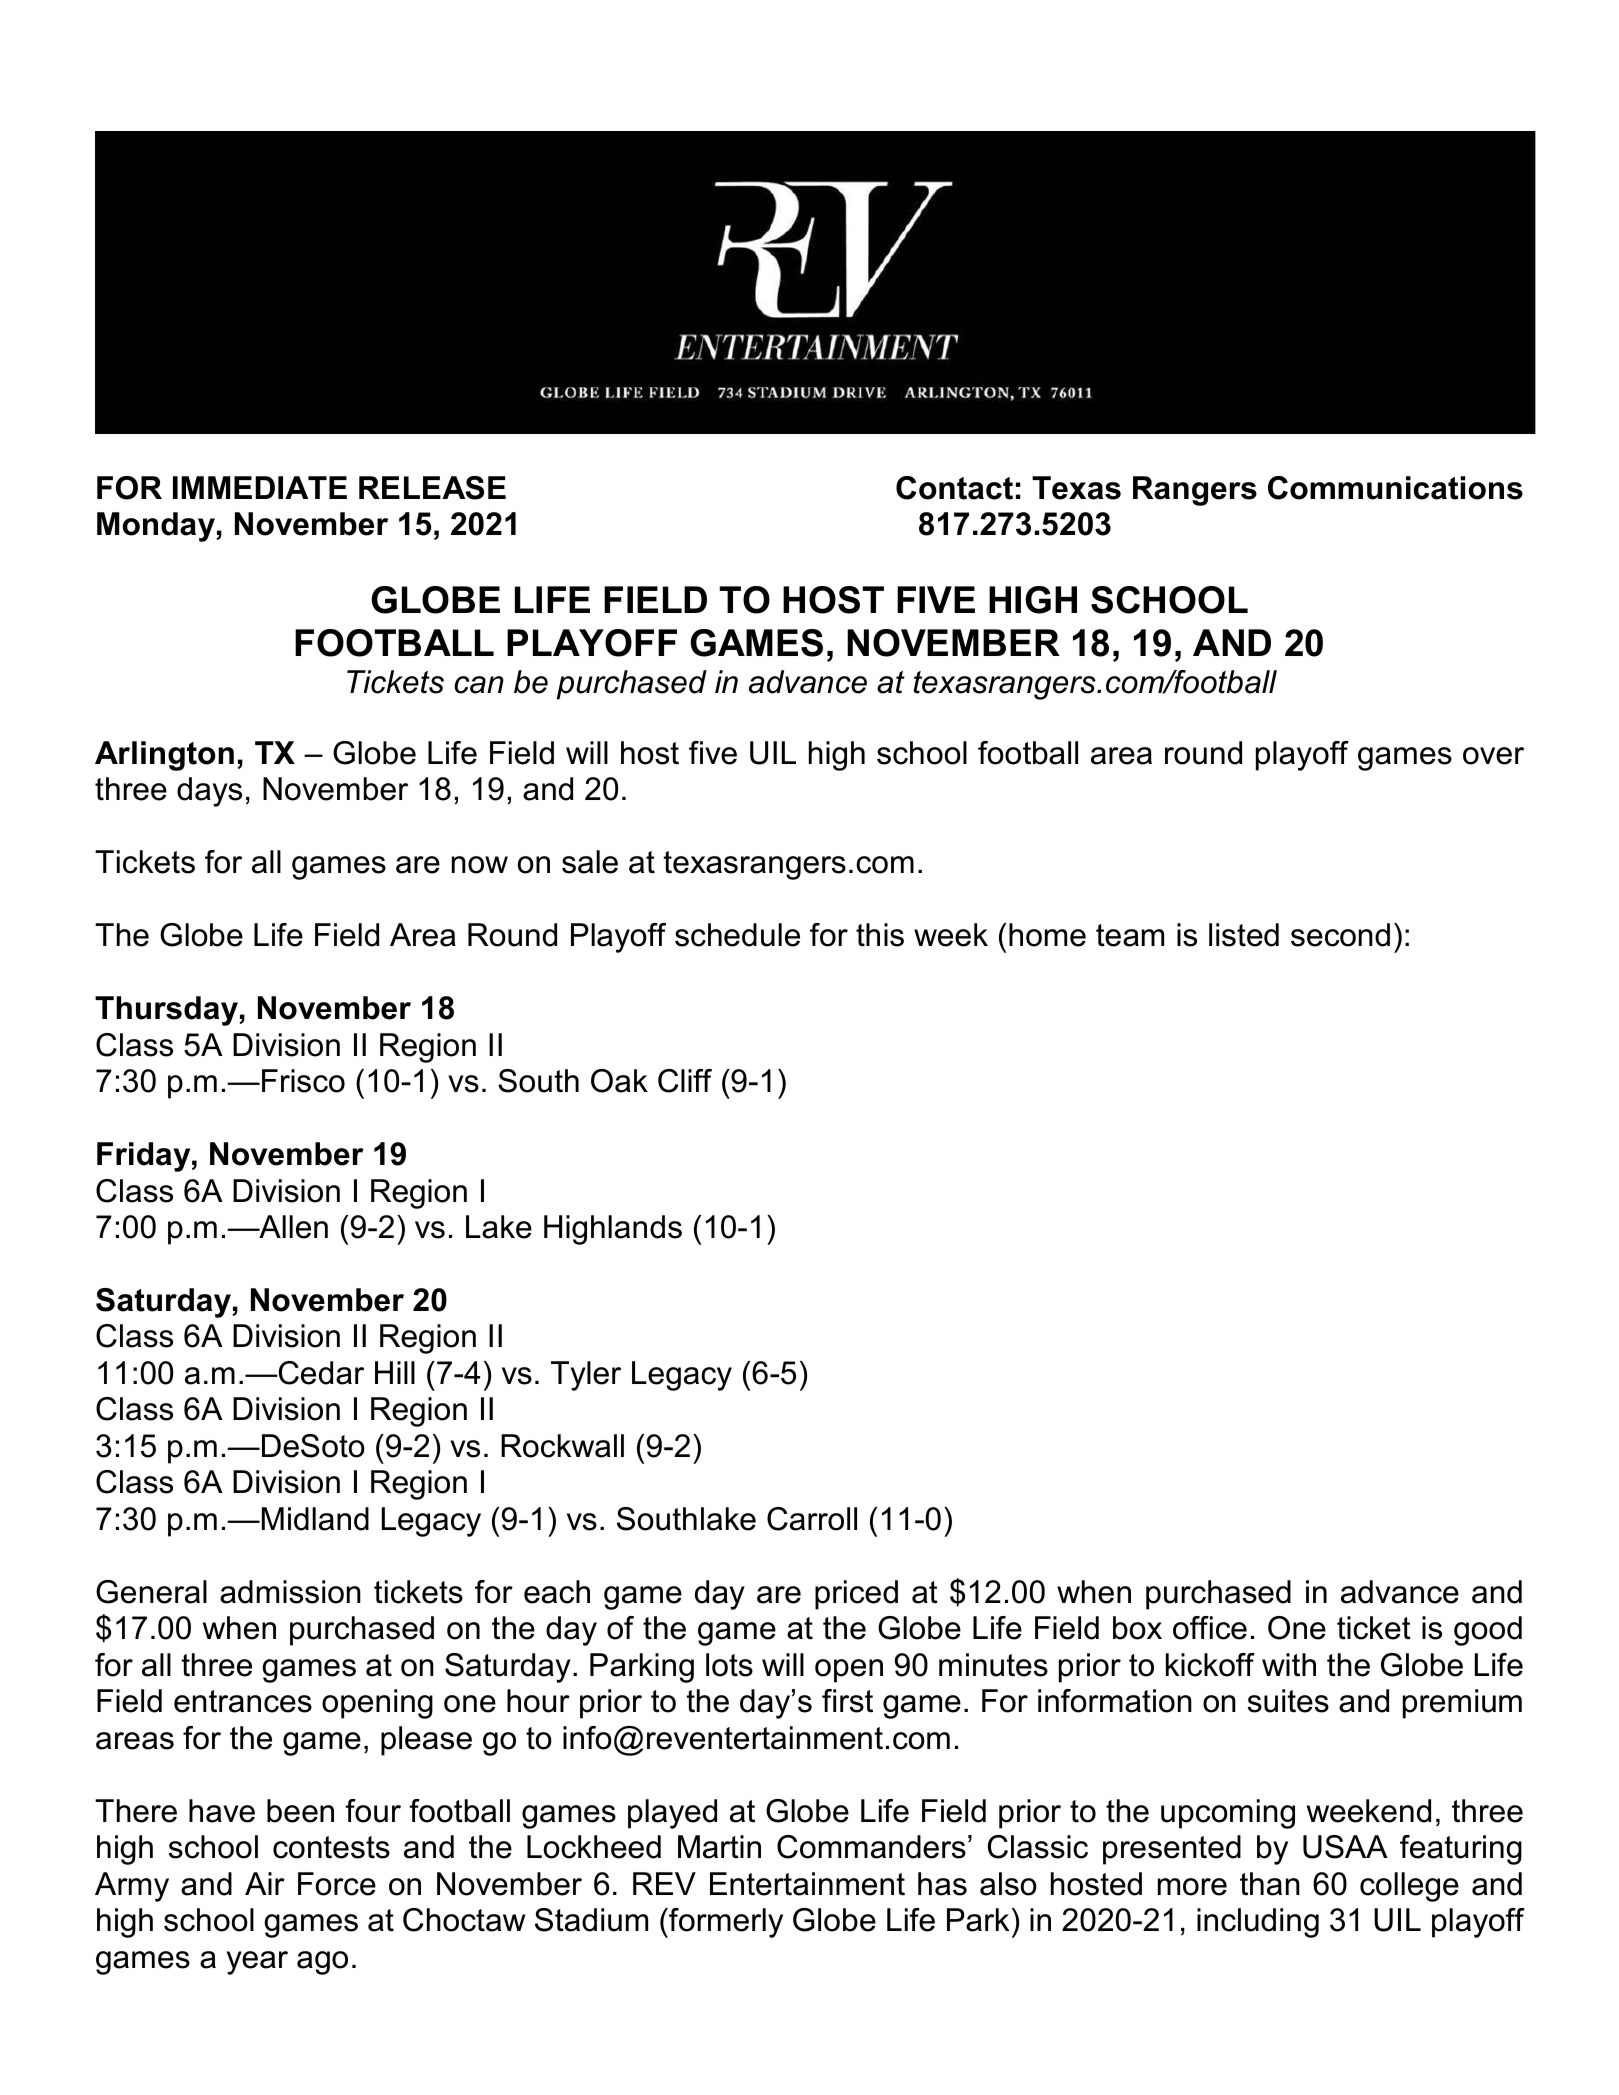 This page has height=2095, width=1619. I want to click on listed, so click(1244, 935).
